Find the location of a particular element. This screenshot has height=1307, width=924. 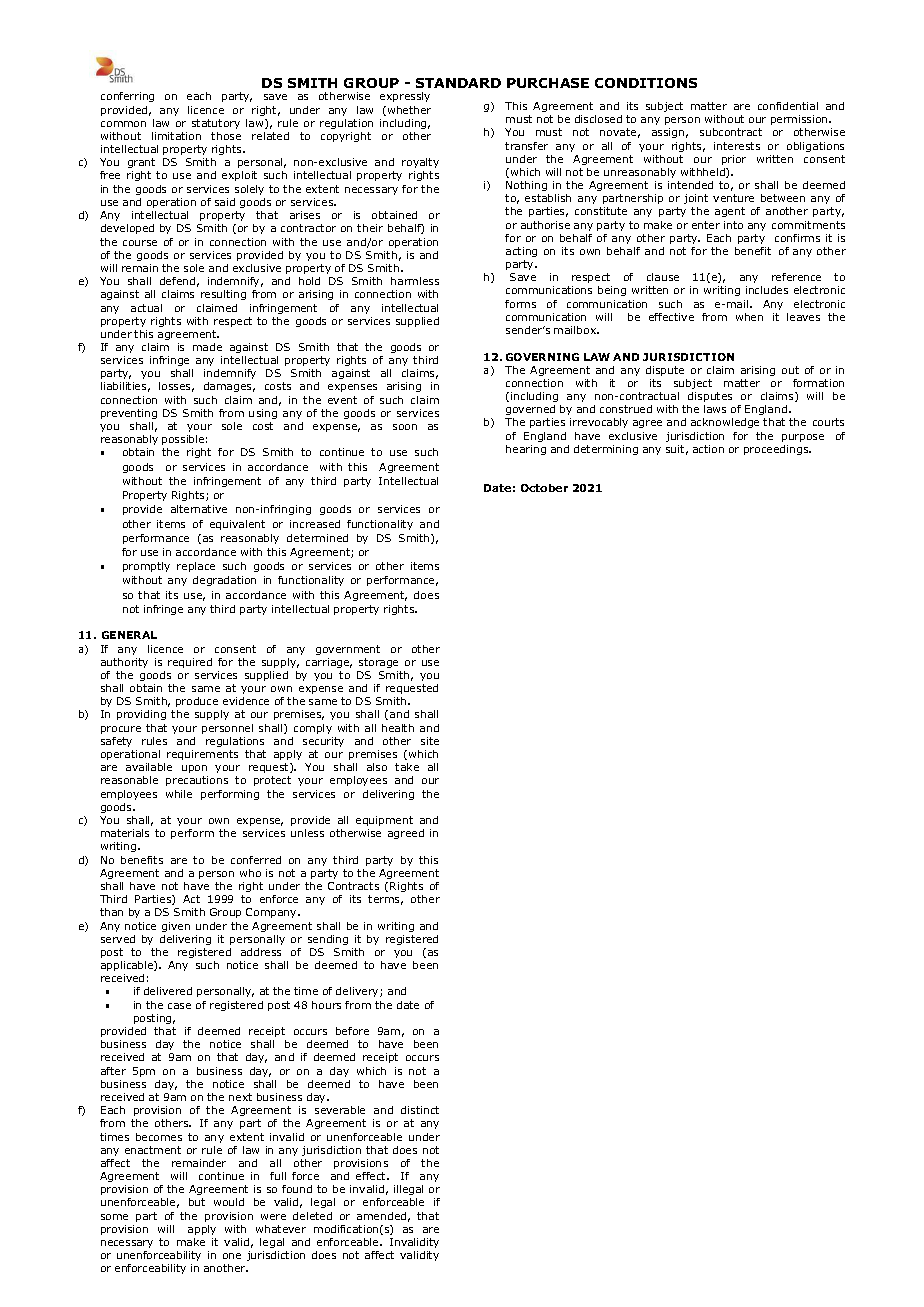

hearing is located at coordinates (526, 450).
